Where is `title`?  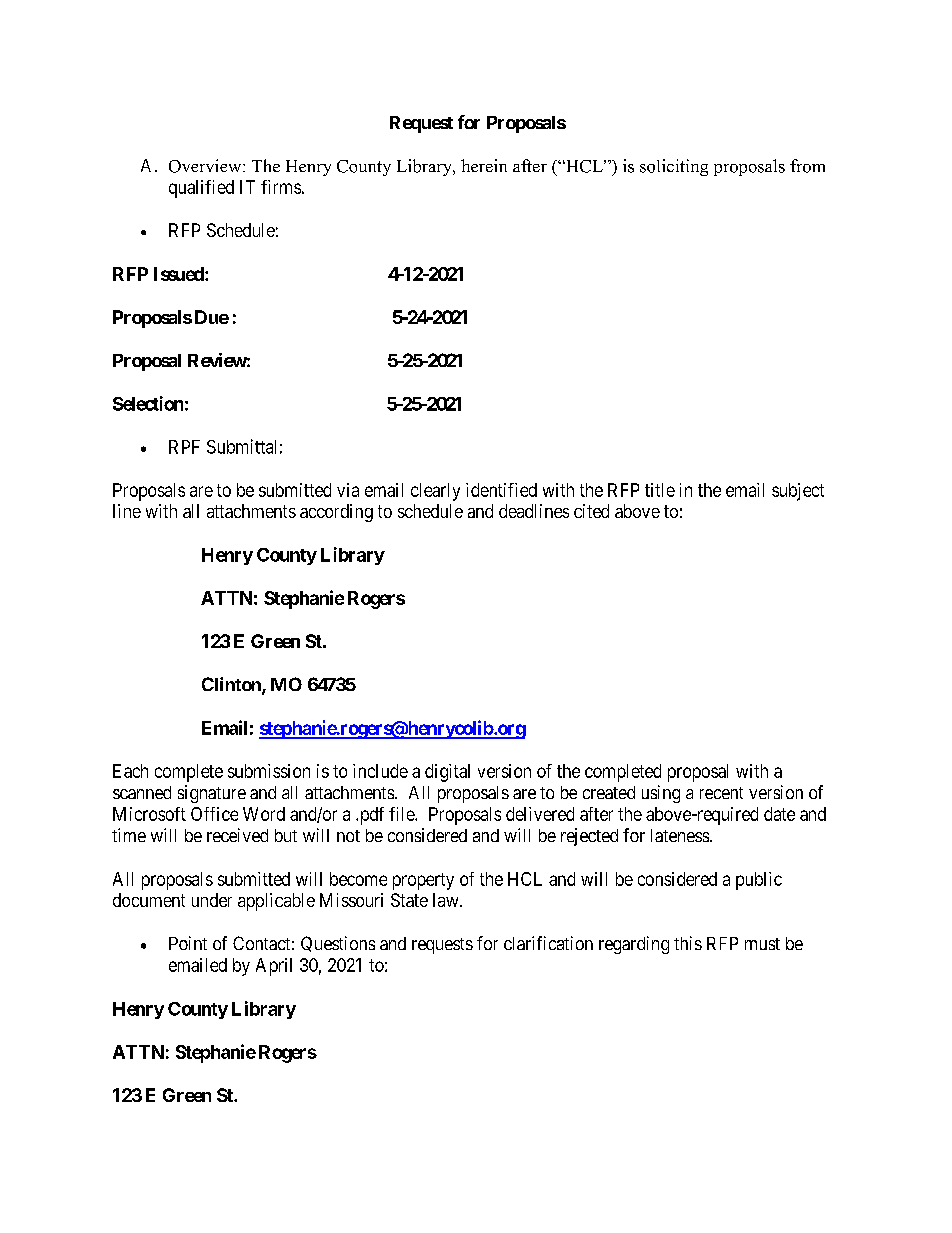 title is located at coordinates (660, 490).
